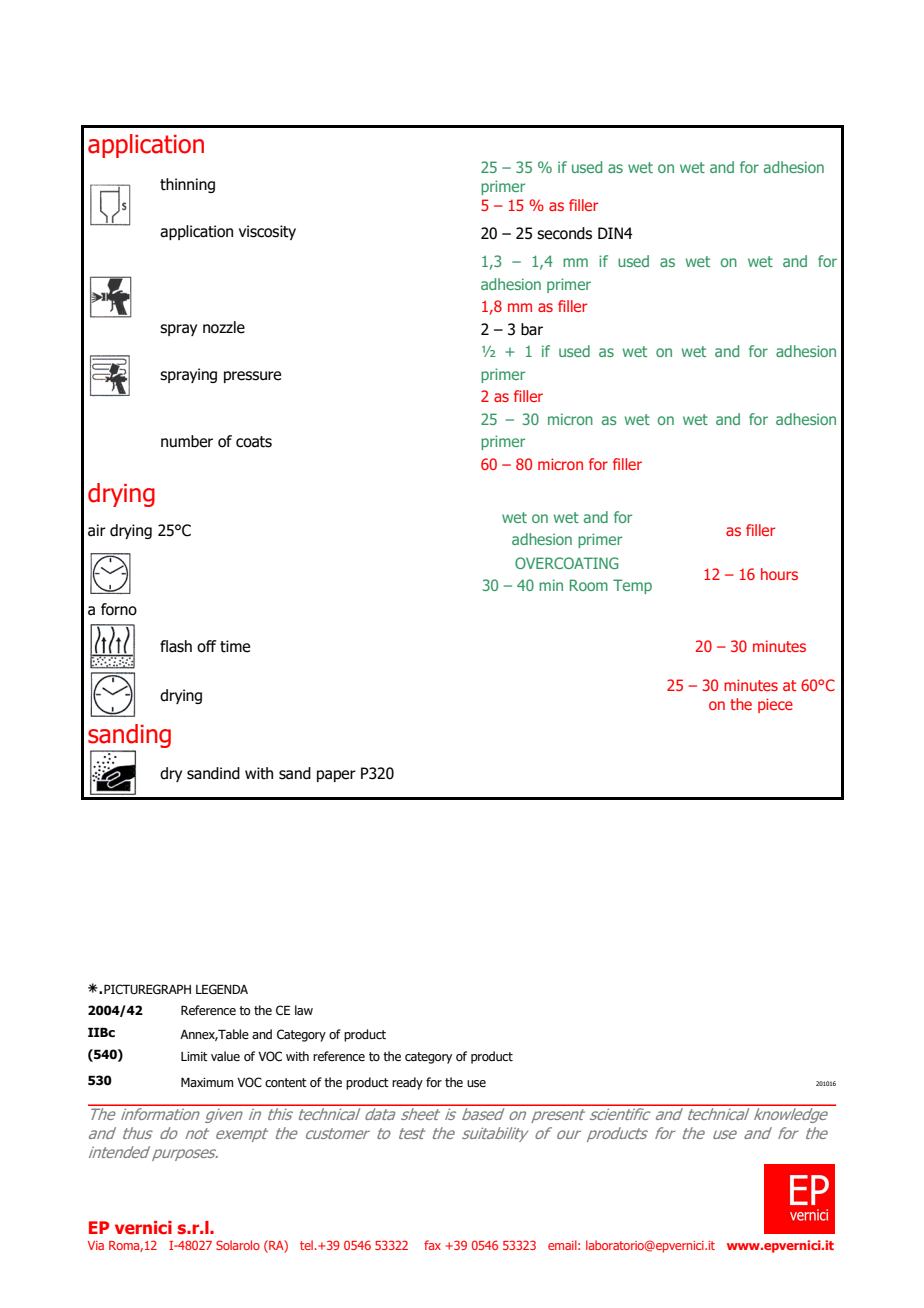 The height and width of the screenshot is (1308, 924). Describe the element at coordinates (775, 705) in the screenshot. I see `piece` at that location.
